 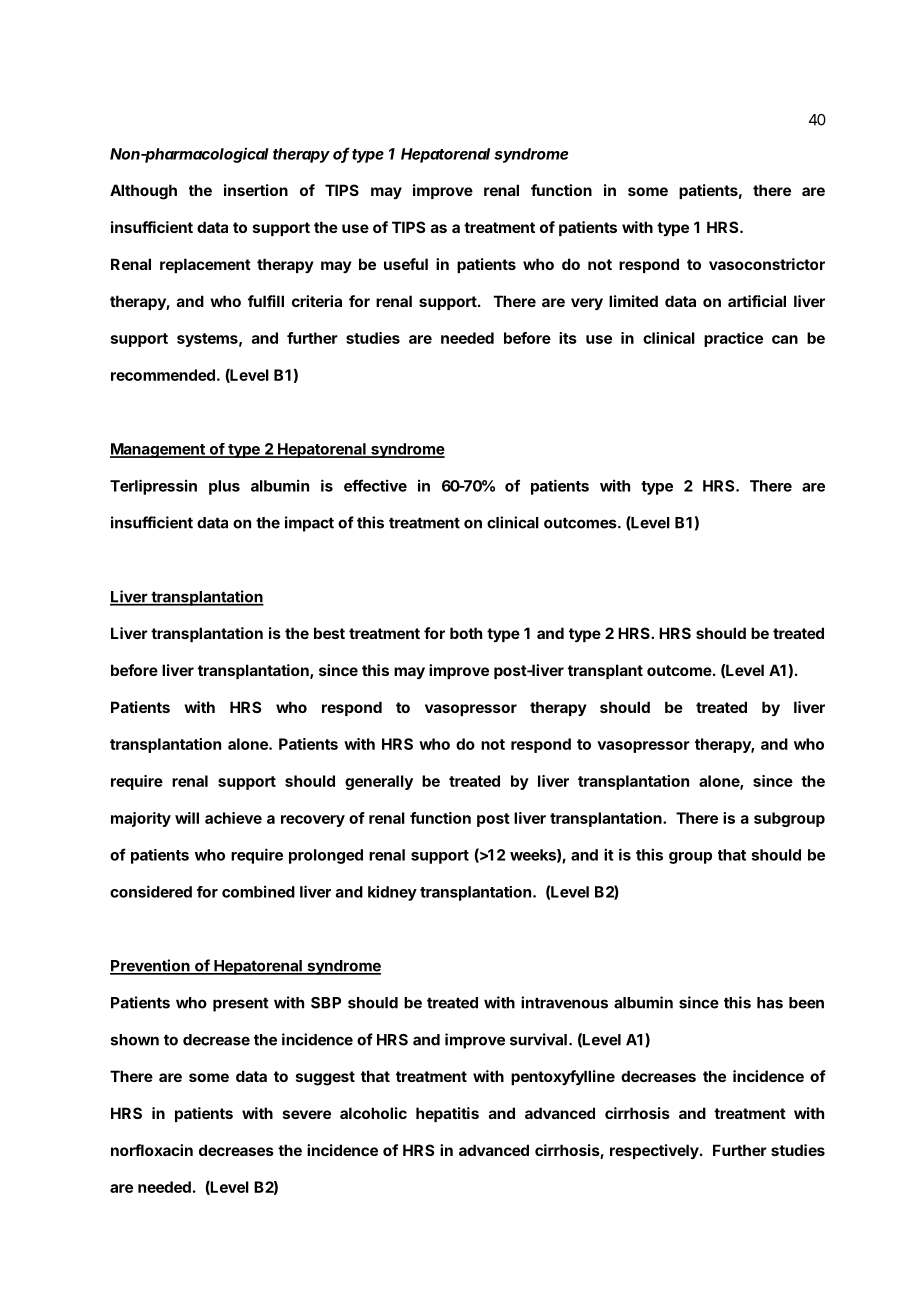 What do you see at coordinates (307, 1114) in the document?
I see `severe` at bounding box center [307, 1114].
